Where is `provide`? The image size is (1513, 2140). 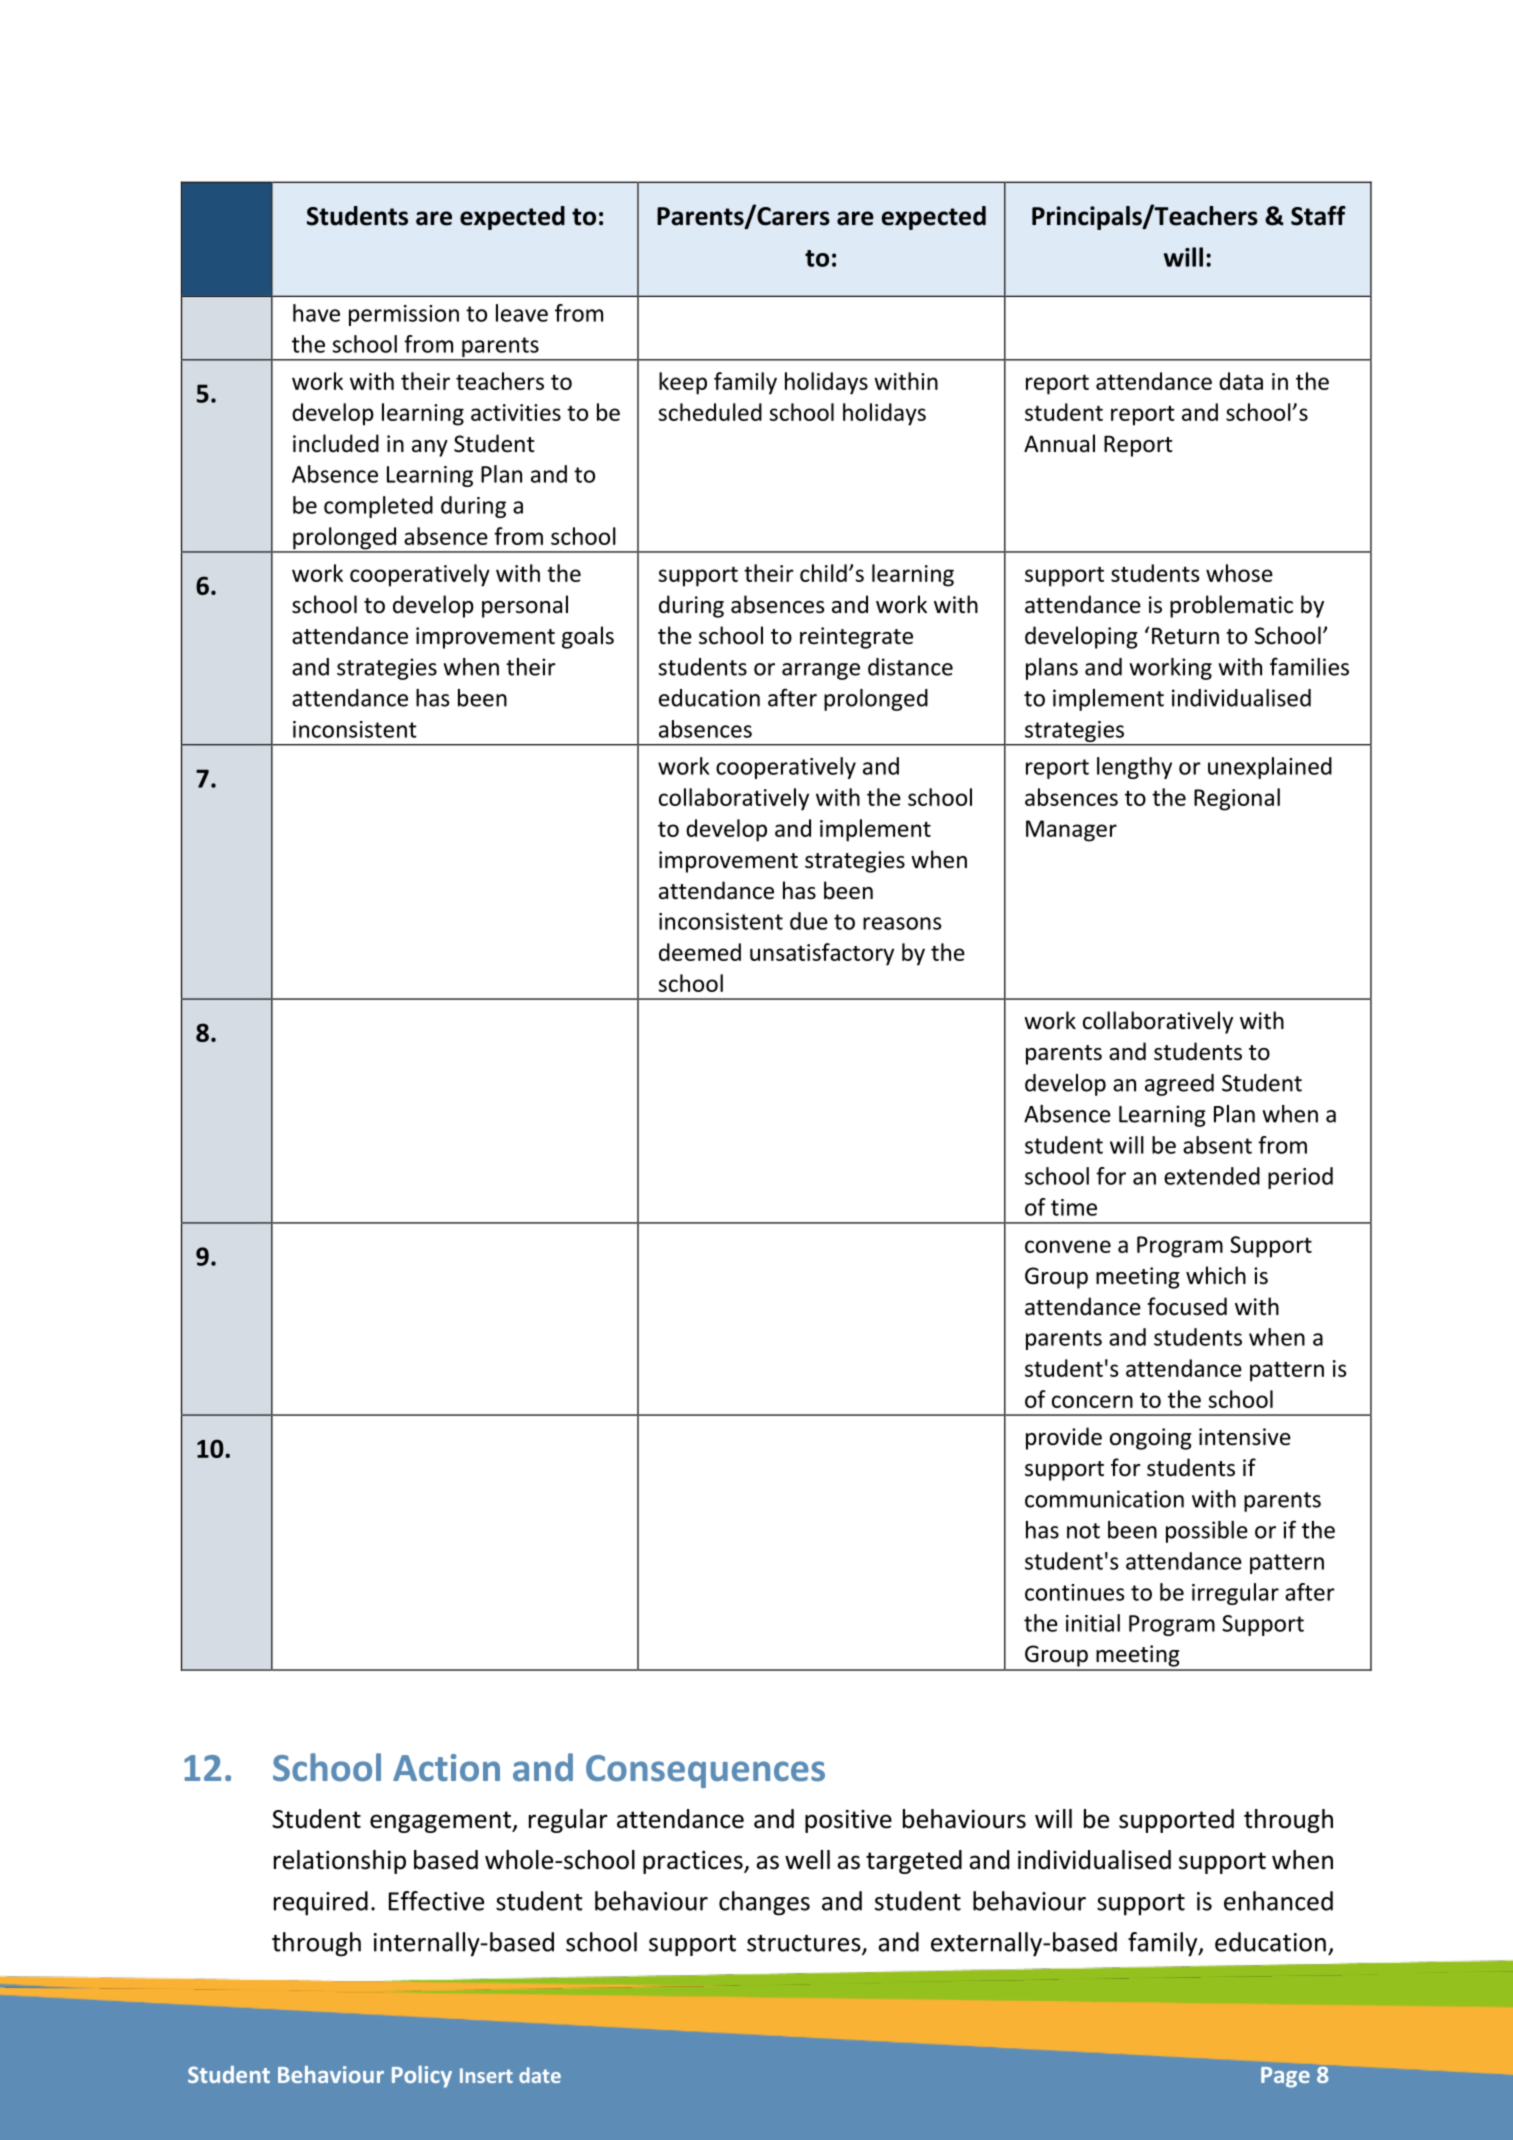 provide is located at coordinates (1064, 1438).
